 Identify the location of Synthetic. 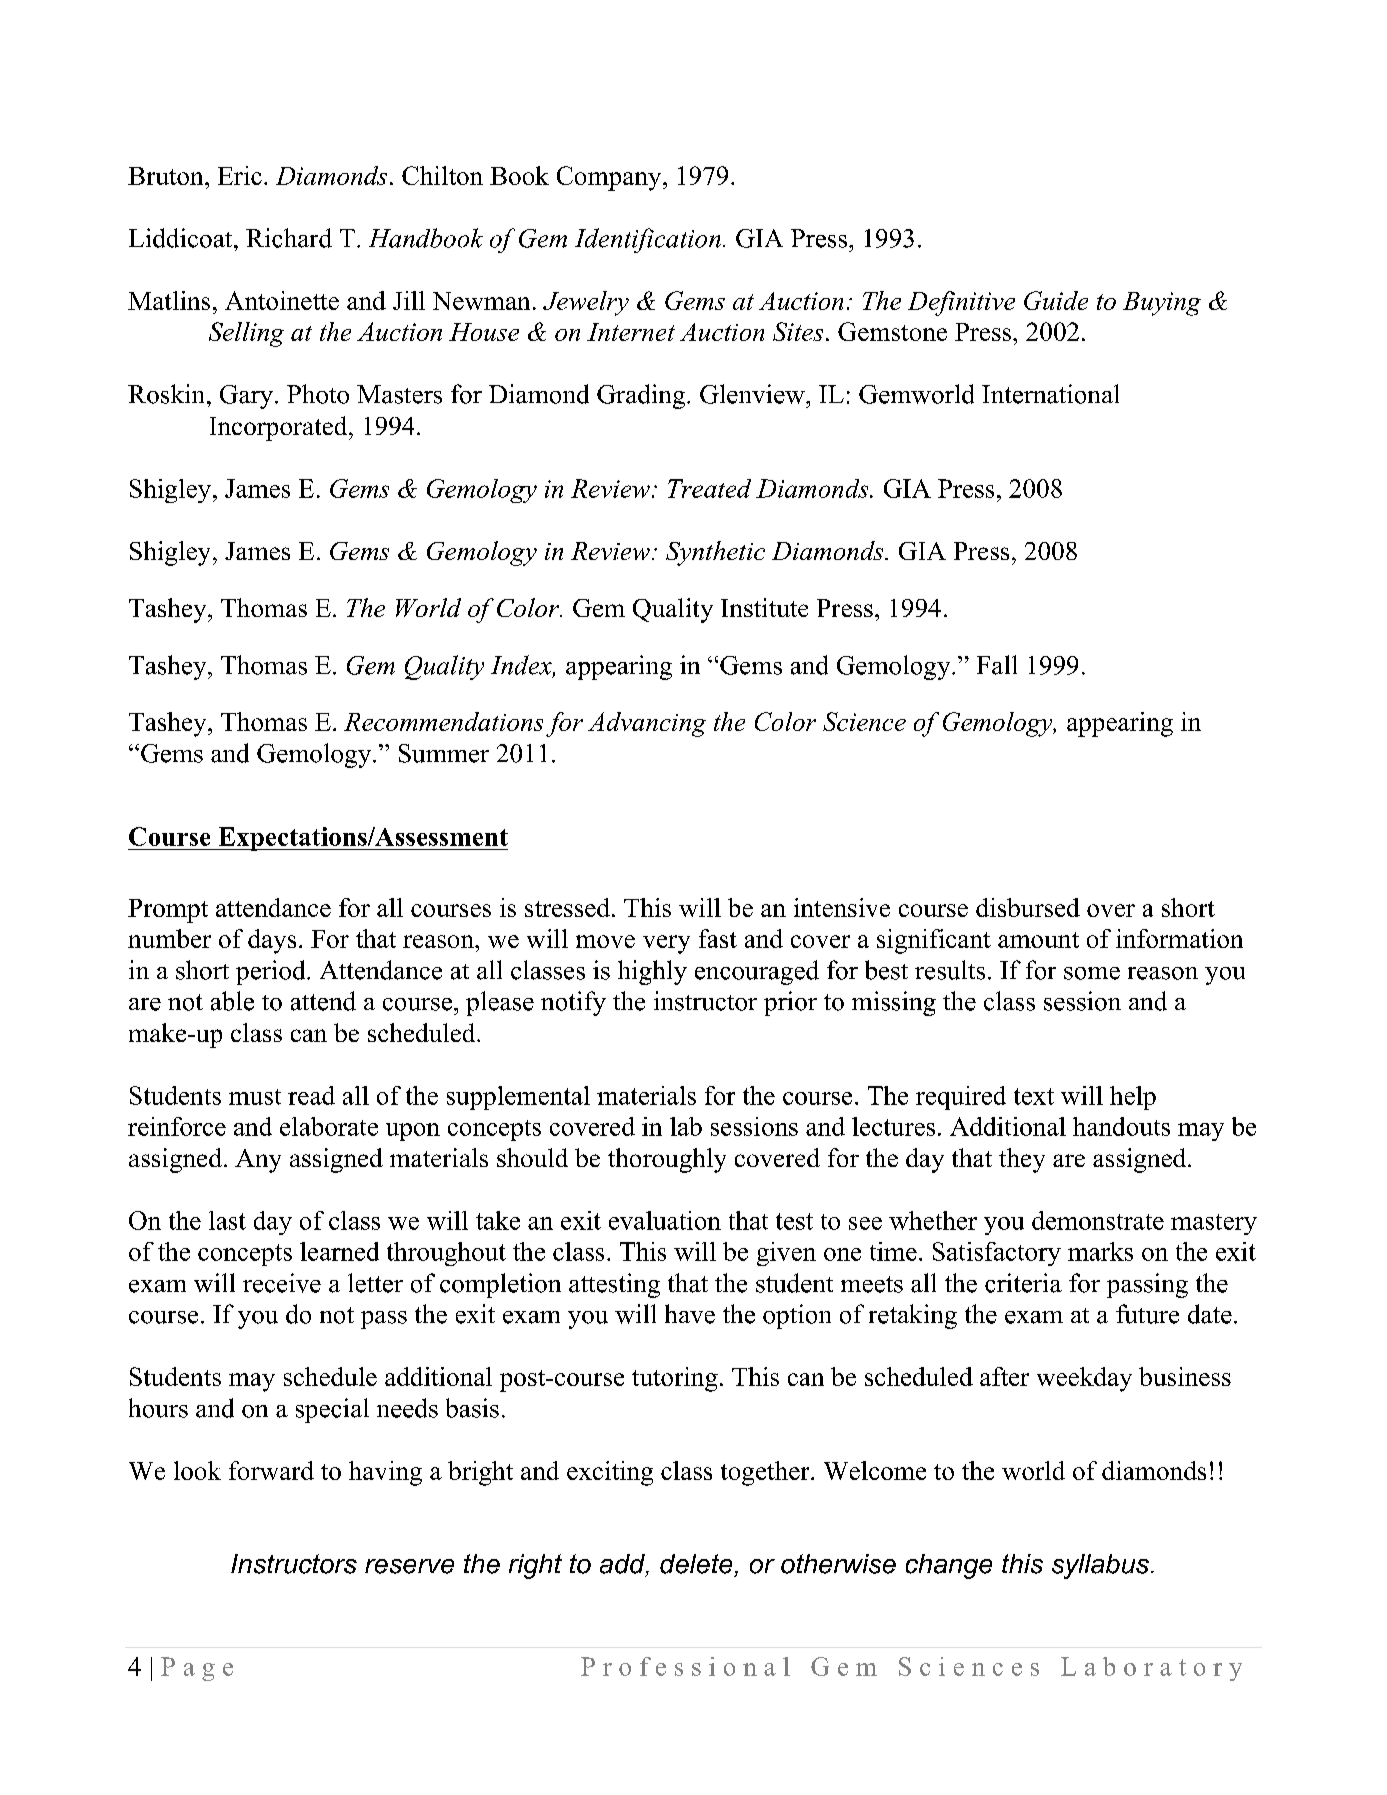
(715, 553).
